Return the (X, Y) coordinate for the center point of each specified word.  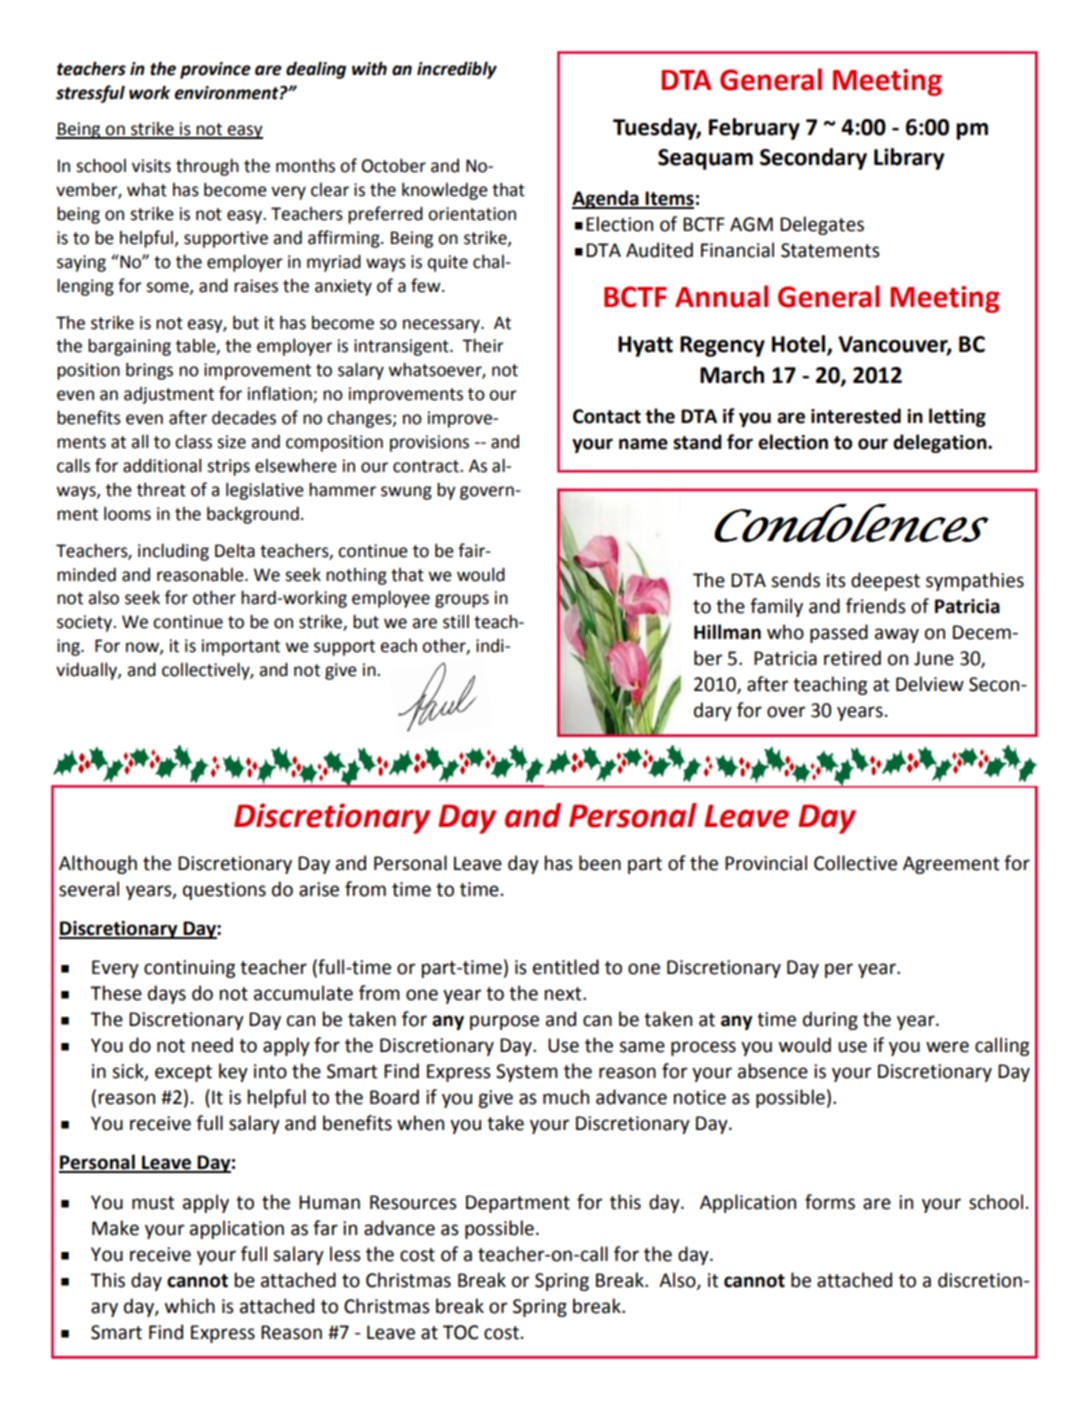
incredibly (457, 70)
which (190, 1306)
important (241, 647)
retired (852, 658)
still (456, 622)
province (215, 70)
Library (909, 159)
